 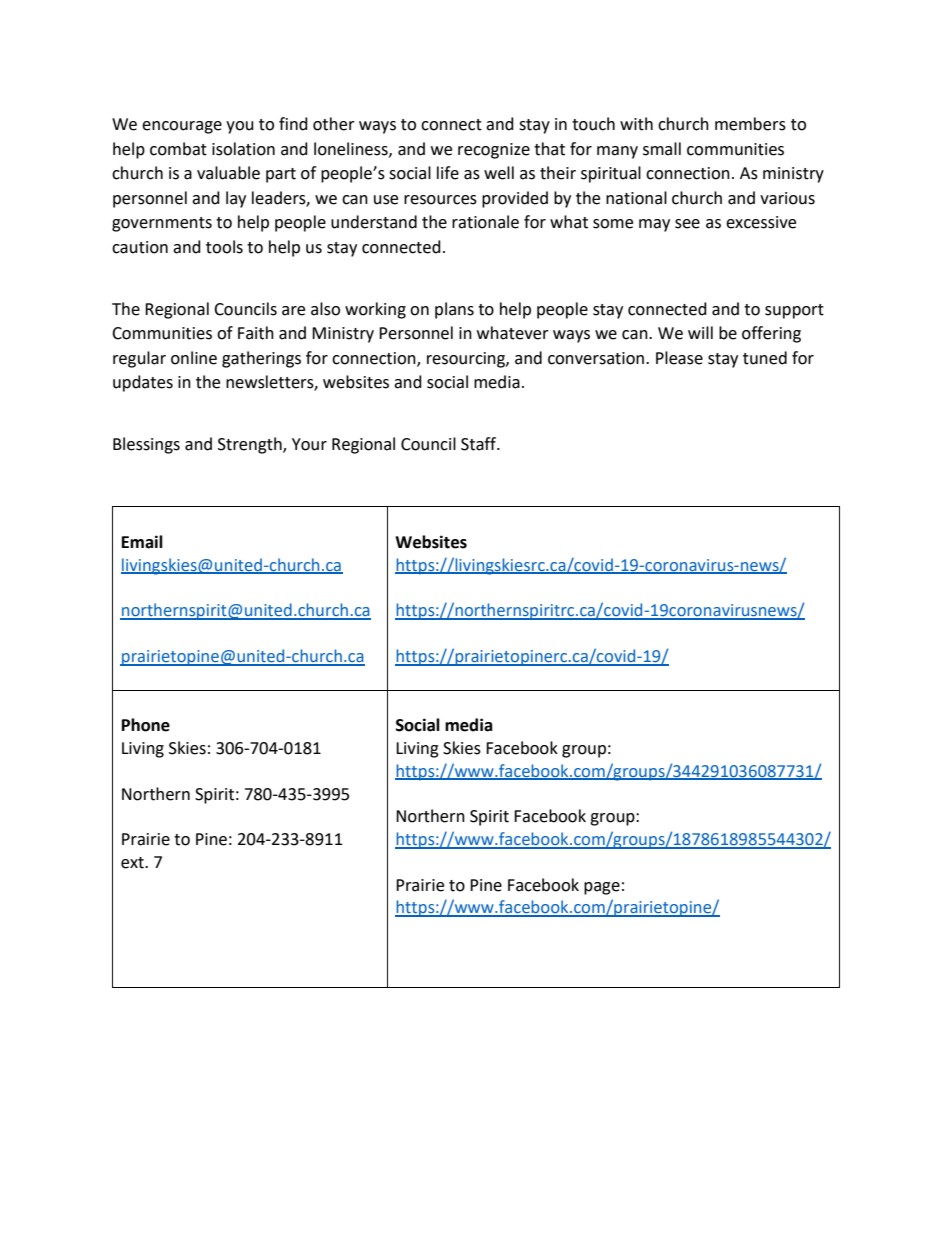 I want to click on page, so click(x=602, y=888).
